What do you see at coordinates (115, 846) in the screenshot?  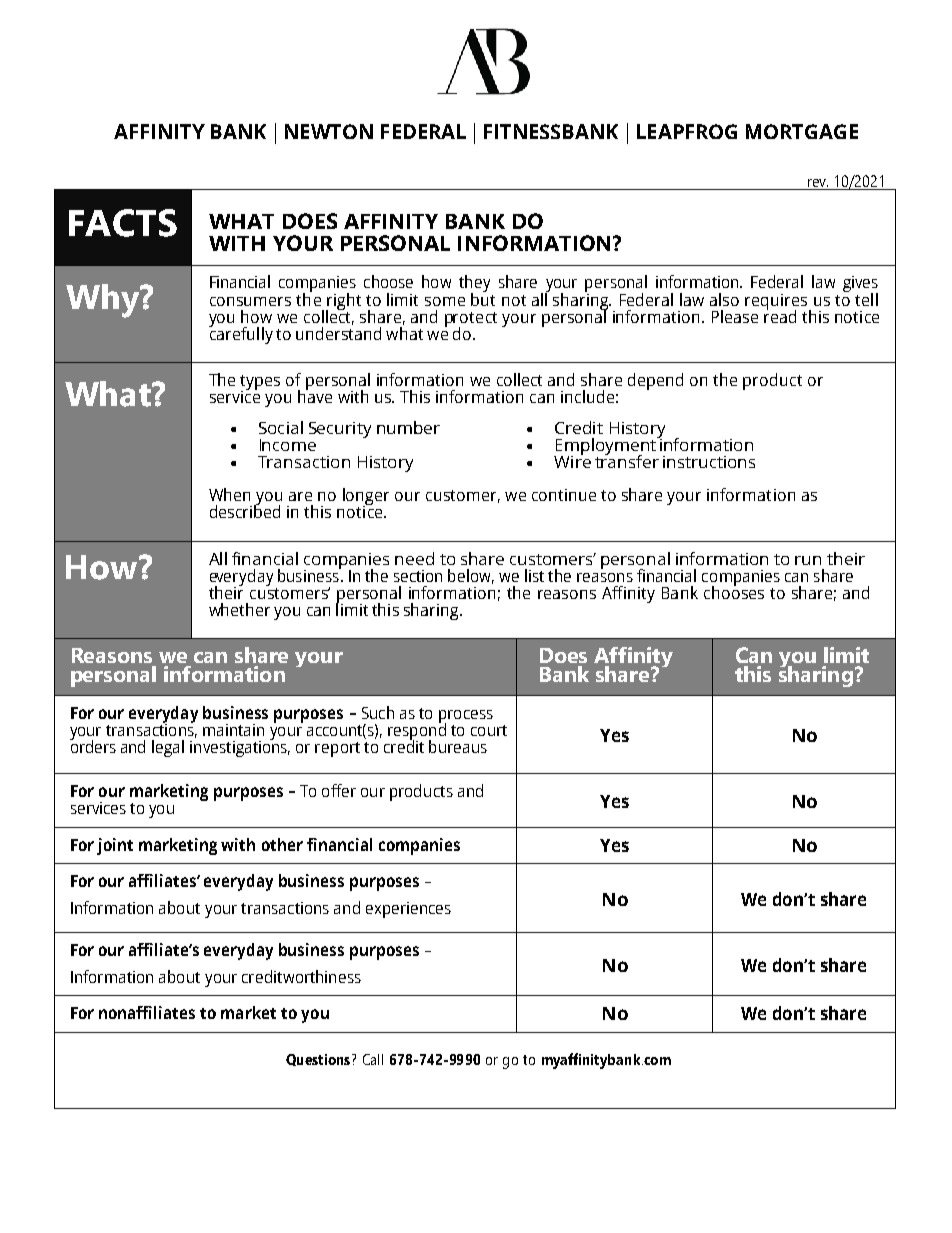 I see `joint` at bounding box center [115, 846].
